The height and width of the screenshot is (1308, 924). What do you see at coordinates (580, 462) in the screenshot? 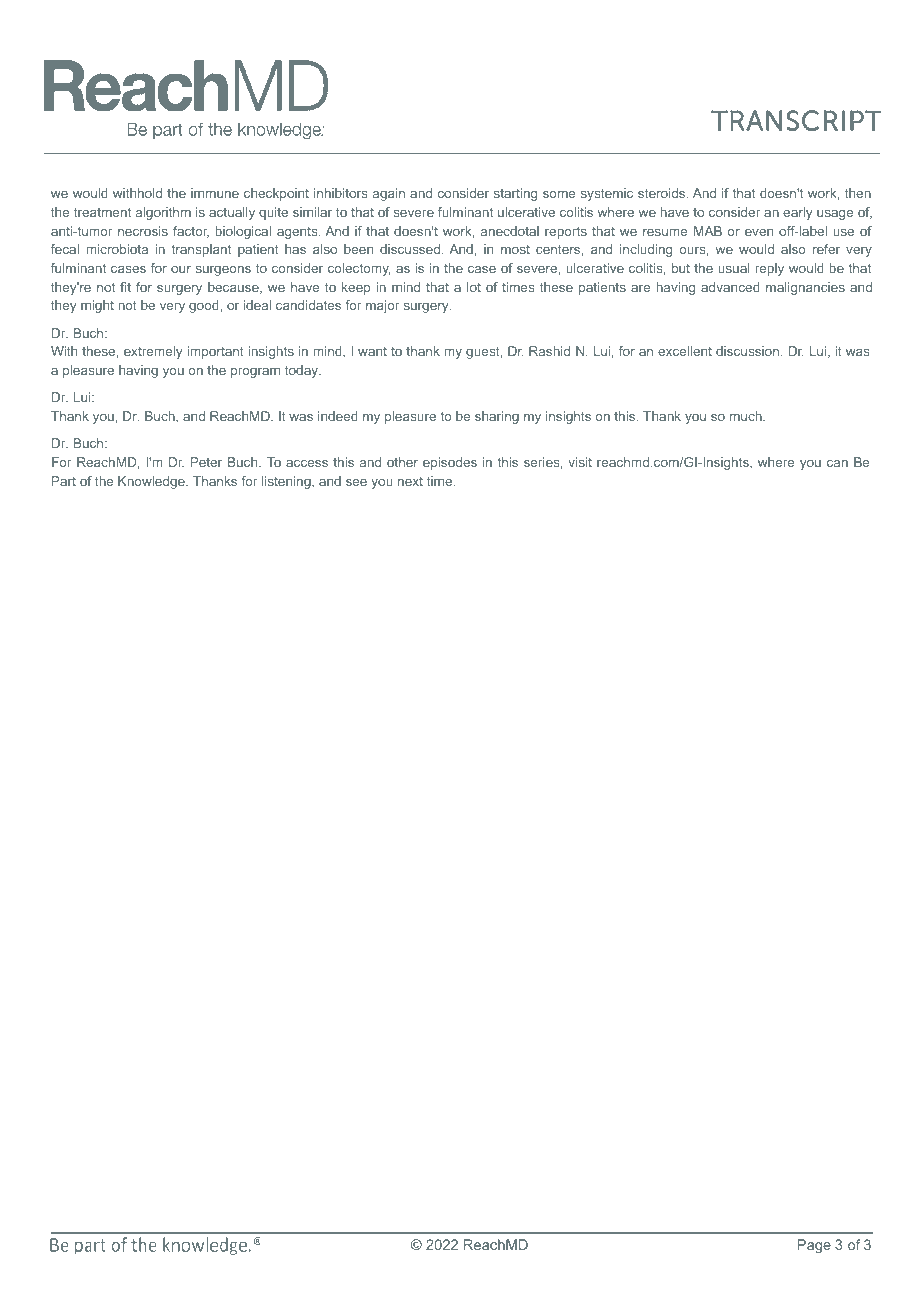
I see `visit` at bounding box center [580, 462].
